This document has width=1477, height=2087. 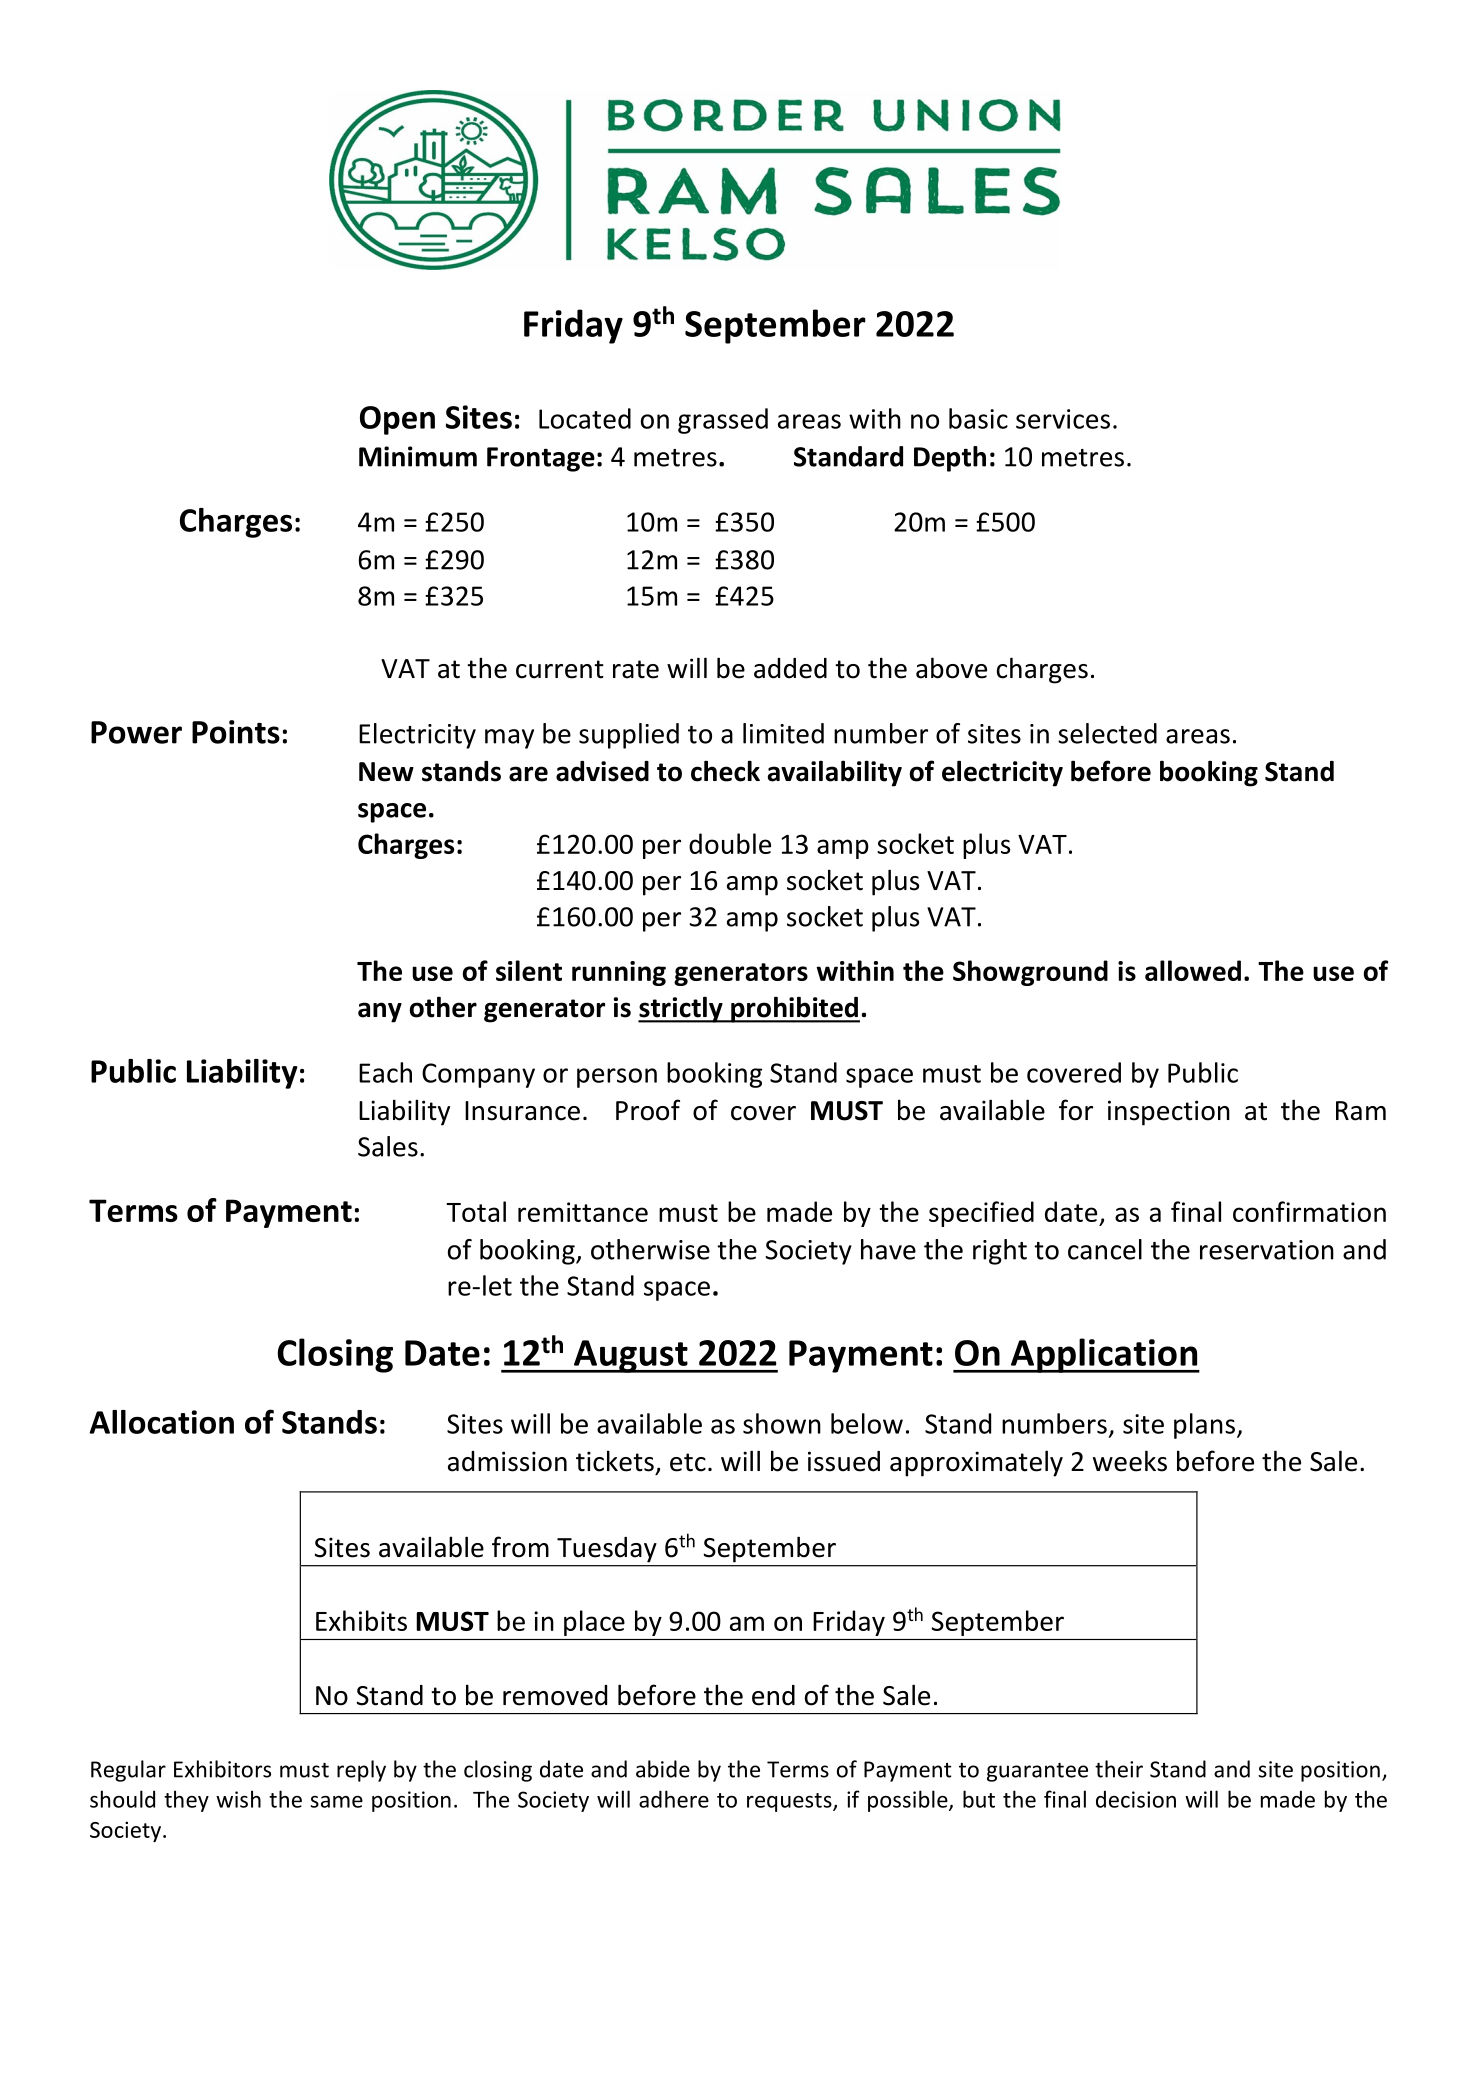 I want to click on Allocation, so click(x=161, y=1422).
